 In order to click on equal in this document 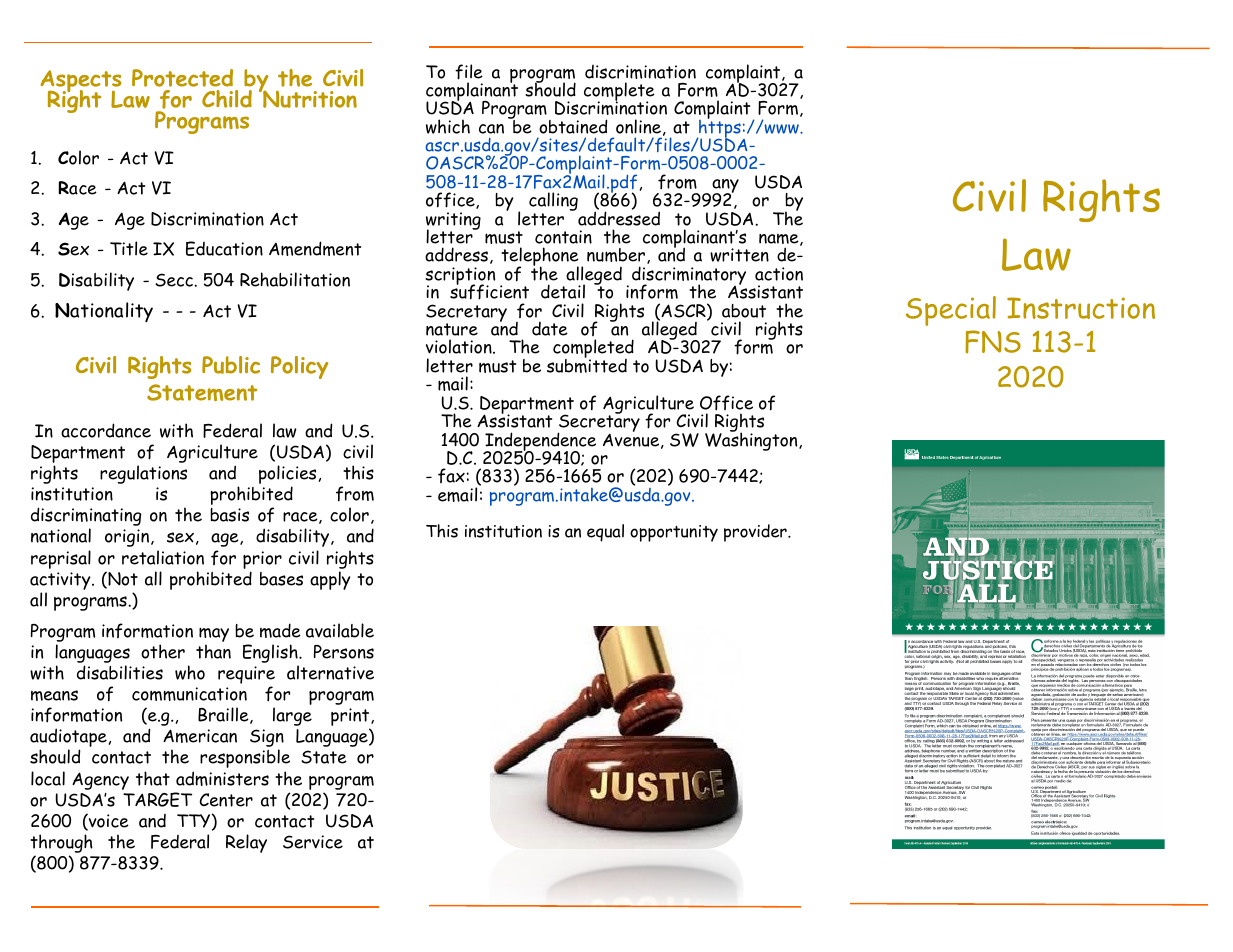, I will do `click(605, 533)`.
